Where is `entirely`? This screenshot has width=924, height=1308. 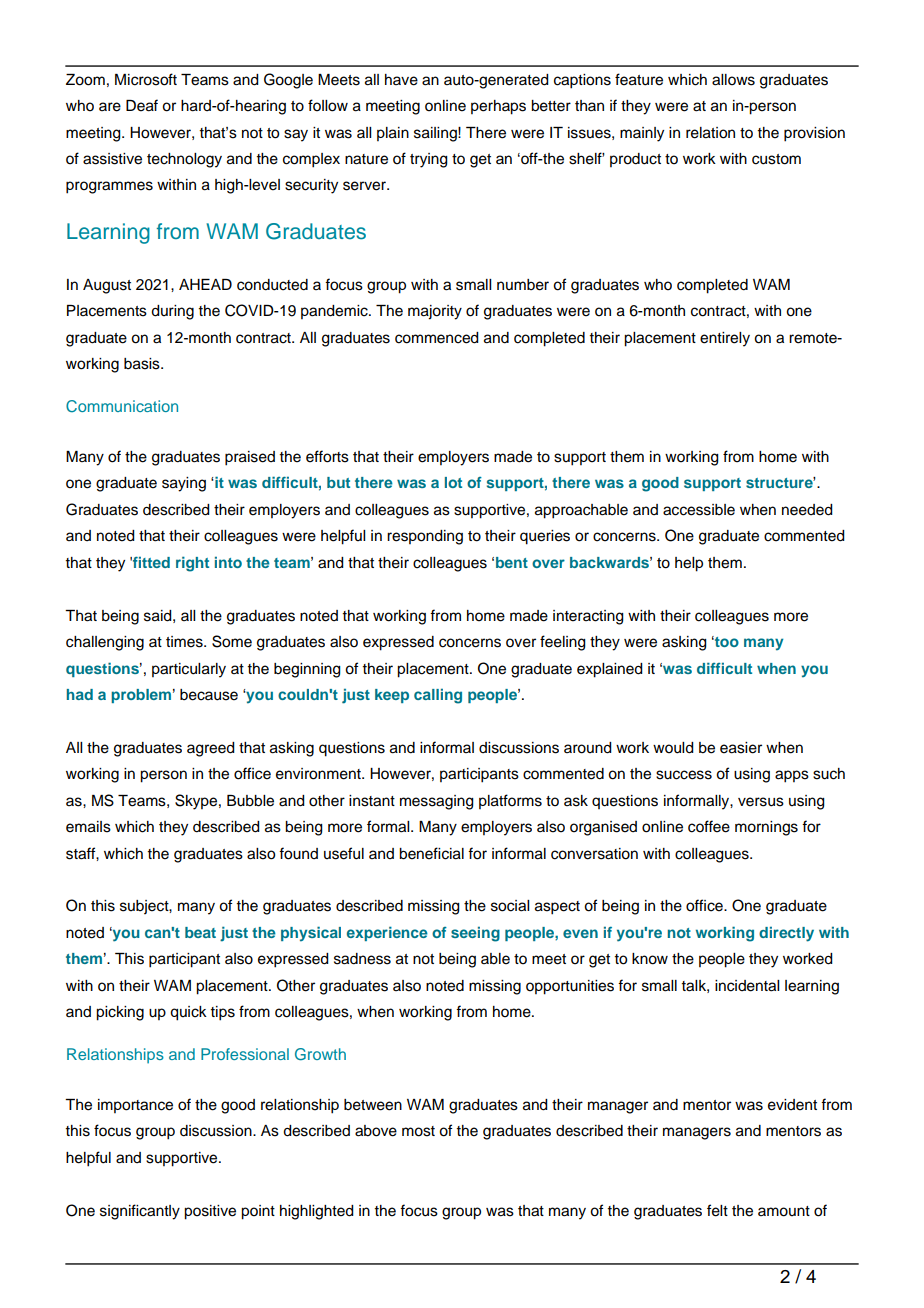
entirely is located at coordinates (725, 339).
